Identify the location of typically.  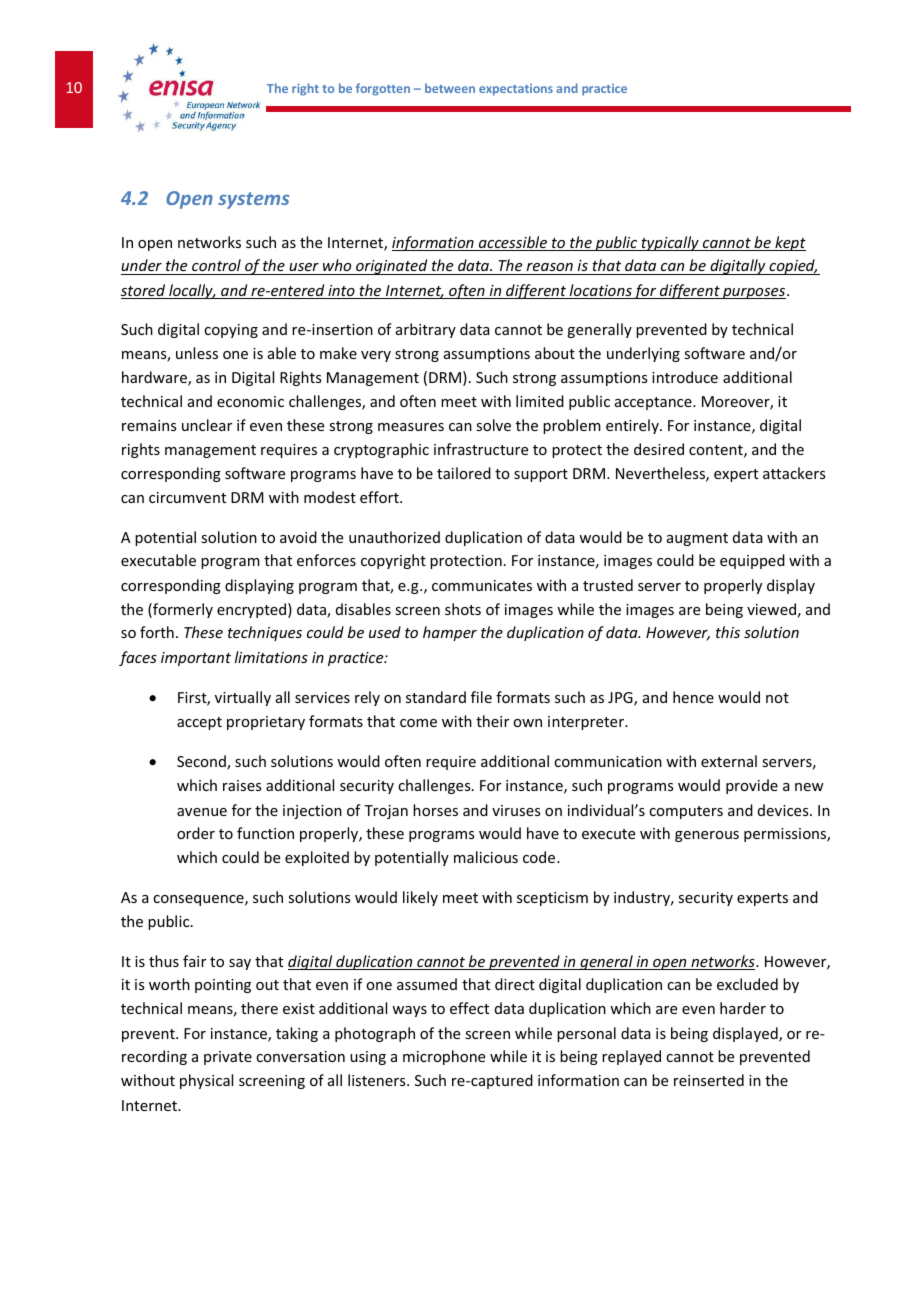
(670, 243).
